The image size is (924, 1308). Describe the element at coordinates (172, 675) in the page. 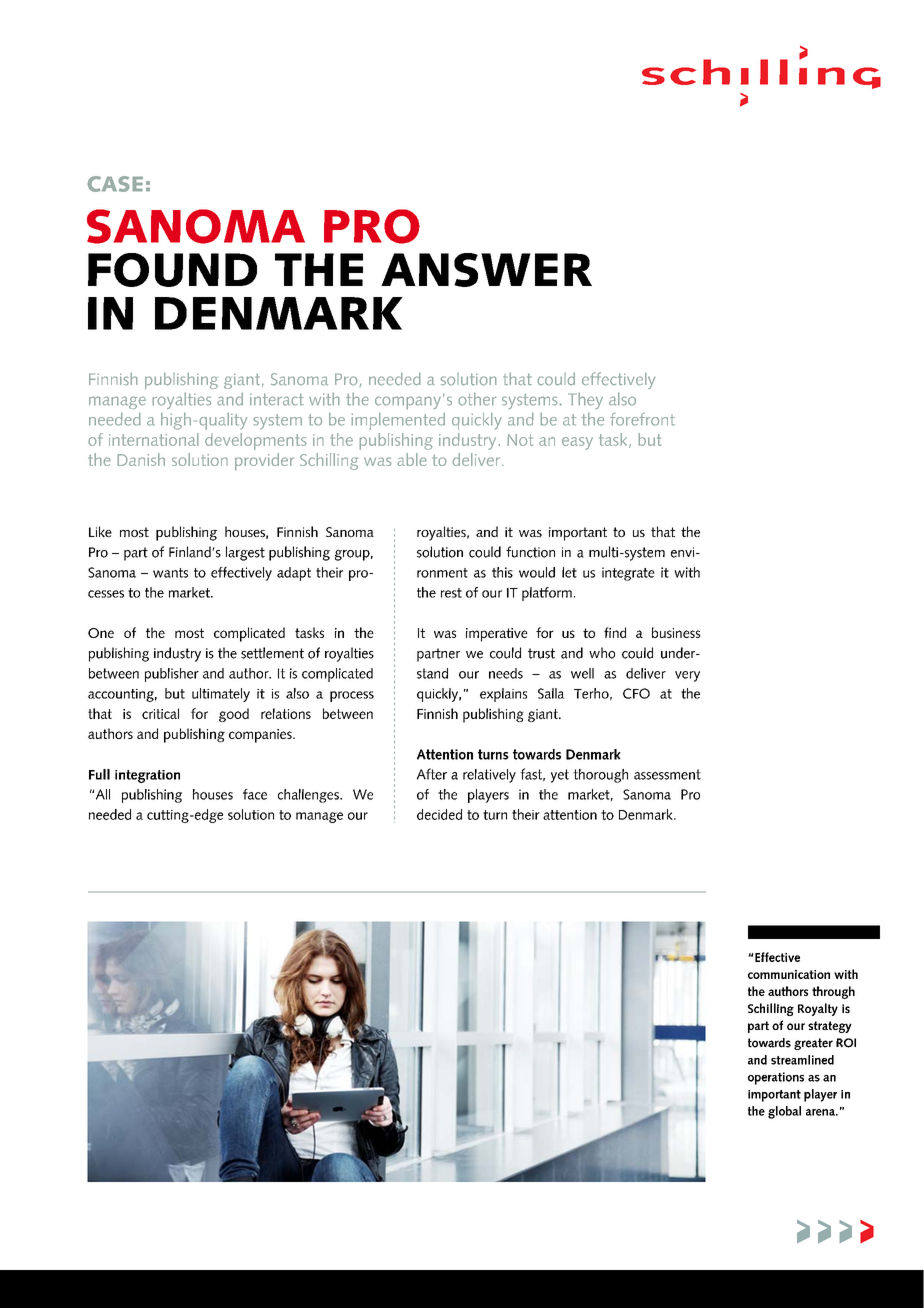

I see `publisher` at that location.
